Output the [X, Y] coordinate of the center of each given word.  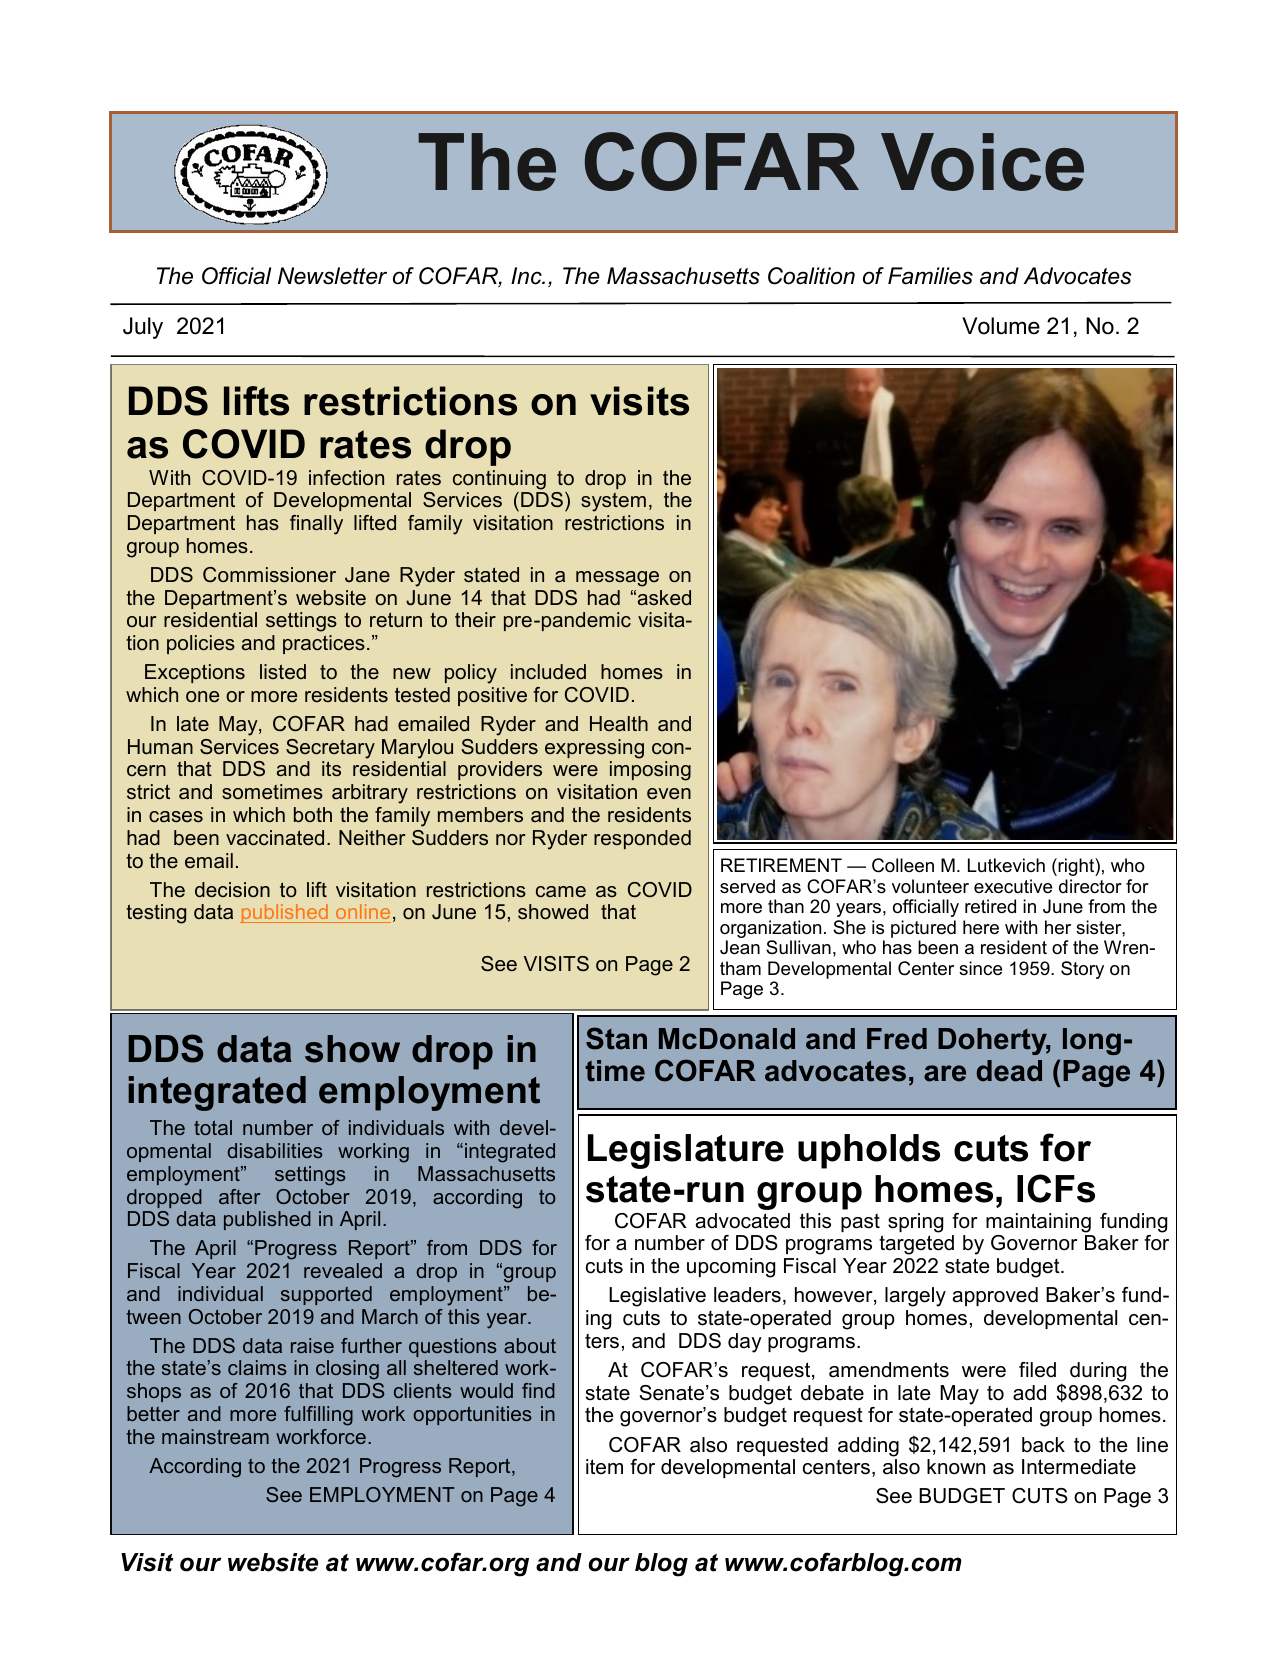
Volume [1001, 326]
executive [1013, 886]
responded [642, 839]
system [613, 502]
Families [930, 276]
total [213, 1127]
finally [316, 525]
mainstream [215, 1436]
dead [1009, 1071]
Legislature [686, 1151]
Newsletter [332, 276]
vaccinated [275, 838]
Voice [982, 162]
